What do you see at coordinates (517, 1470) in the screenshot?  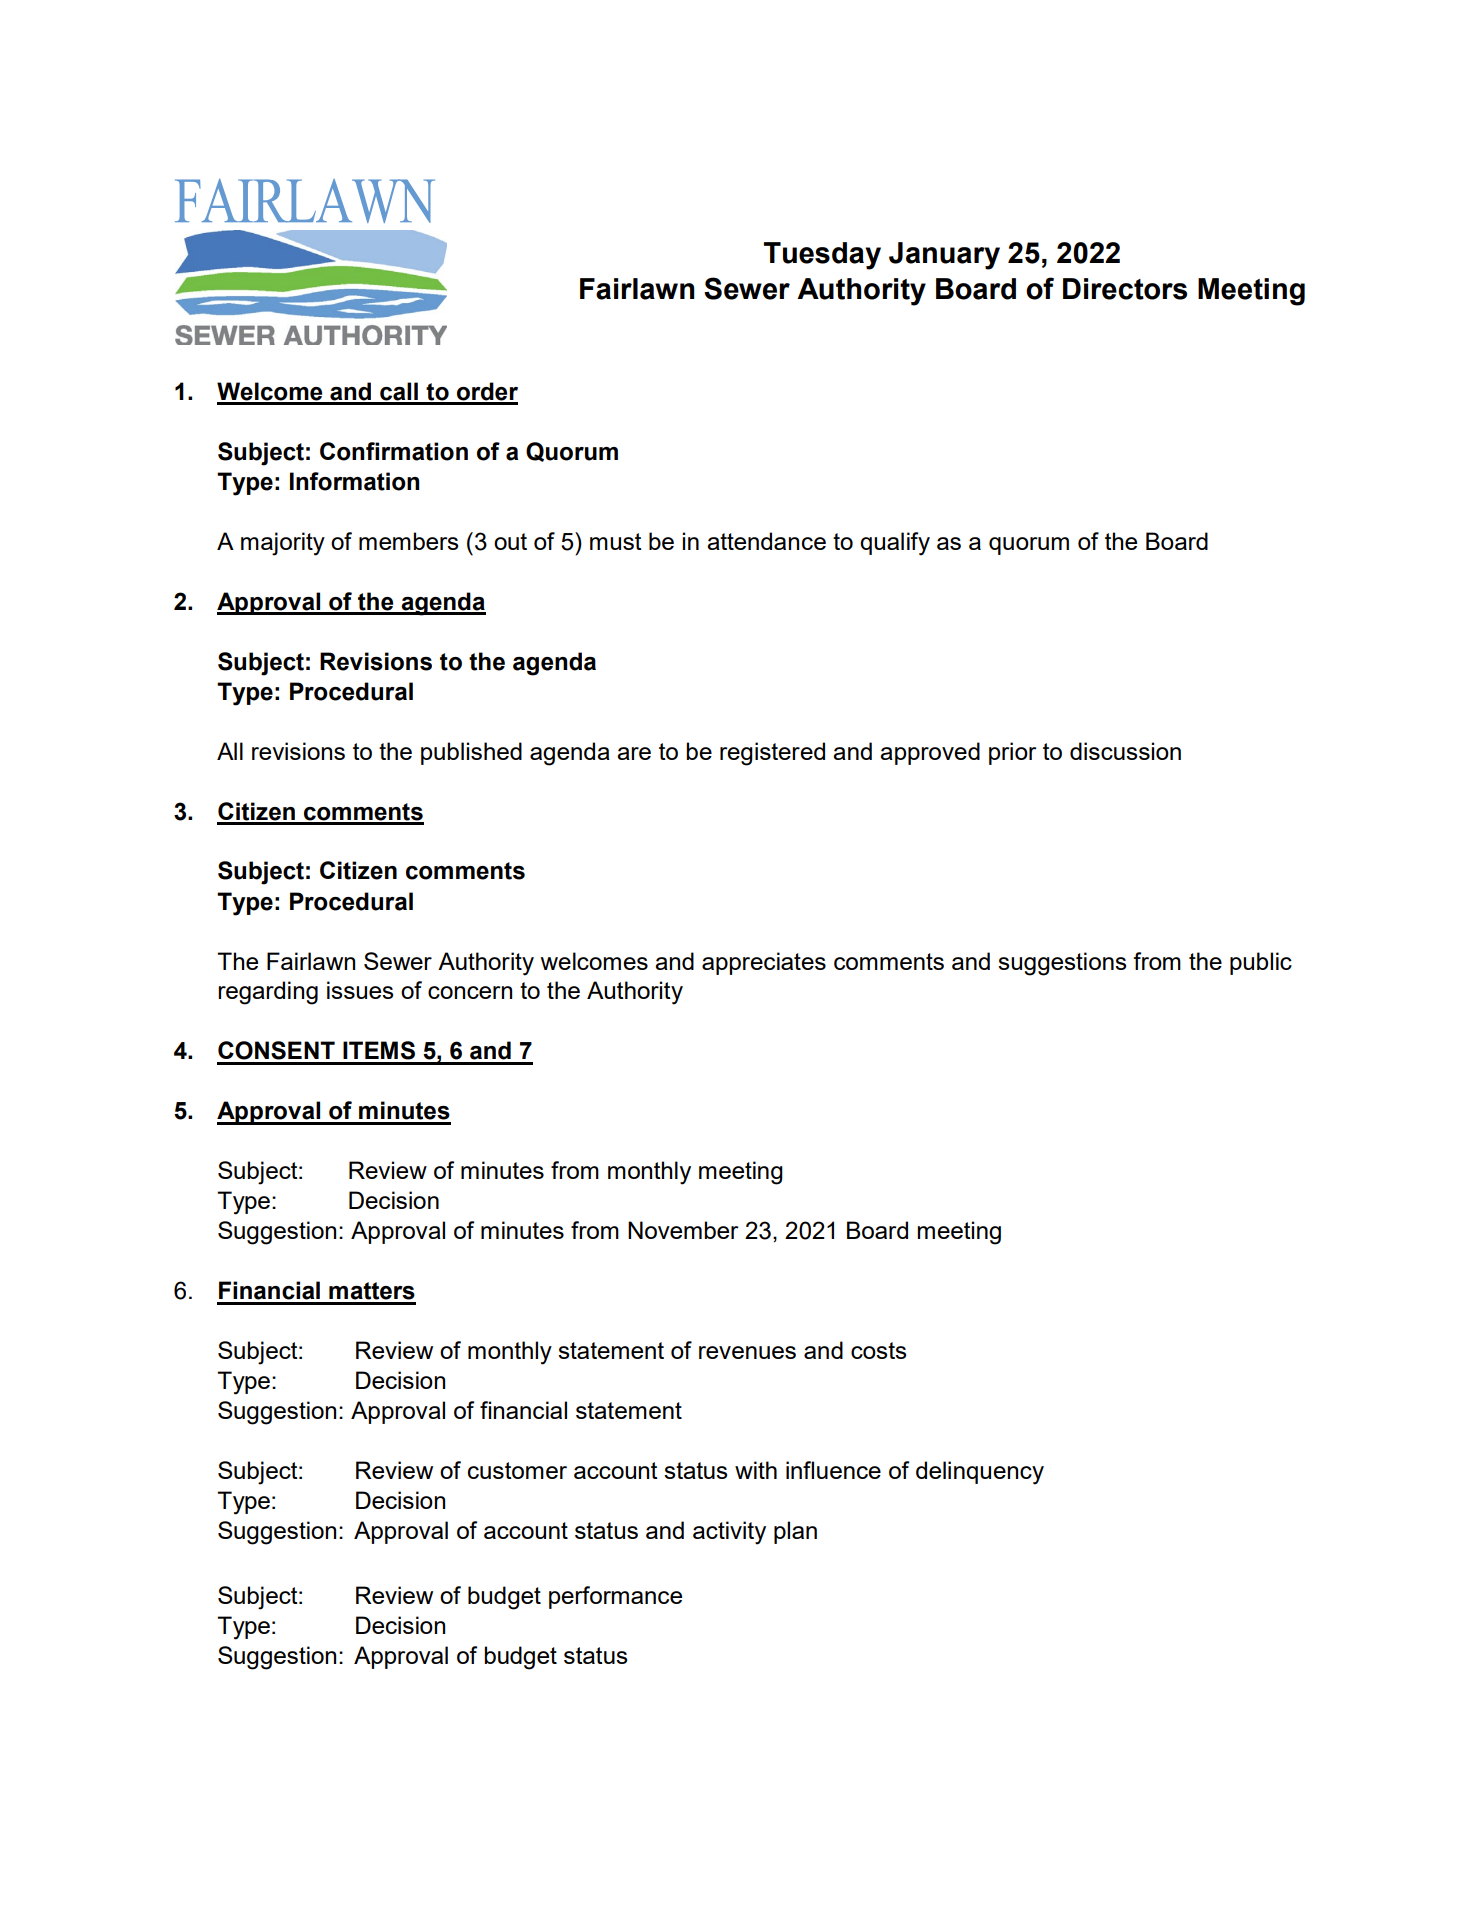 I see `customer` at bounding box center [517, 1470].
